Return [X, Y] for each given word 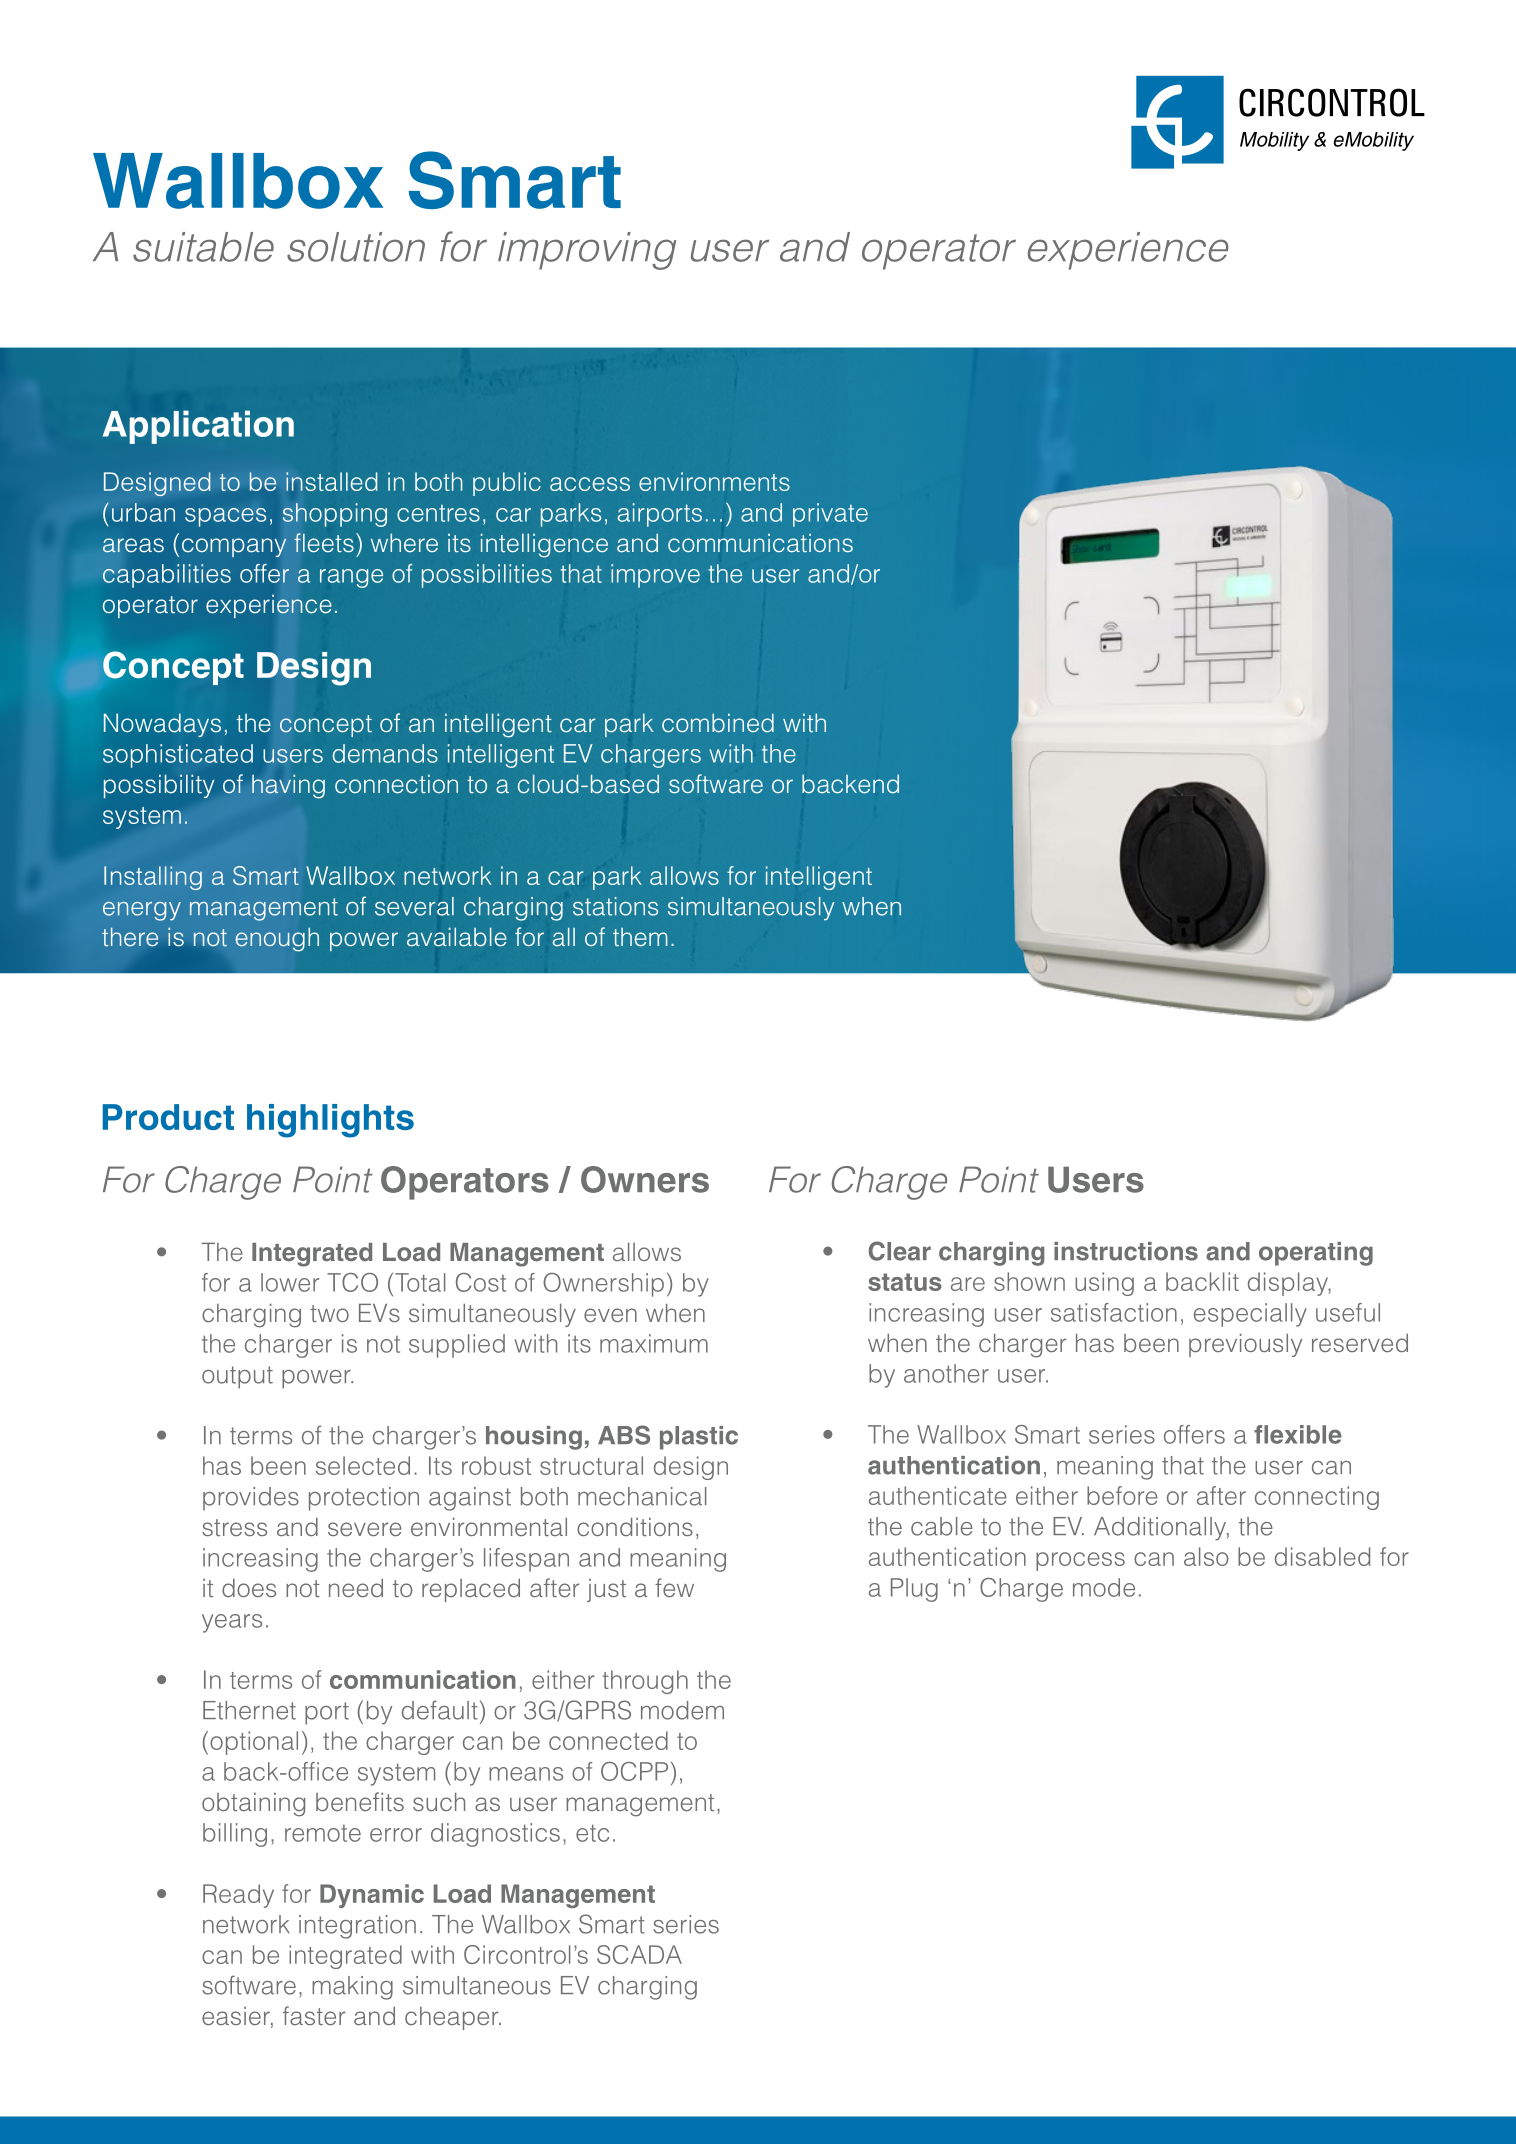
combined [718, 723]
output [237, 1377]
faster [314, 2015]
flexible [1298, 1434]
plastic [699, 1438]
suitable [203, 247]
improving [587, 251]
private [830, 515]
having [288, 786]
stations [615, 906]
